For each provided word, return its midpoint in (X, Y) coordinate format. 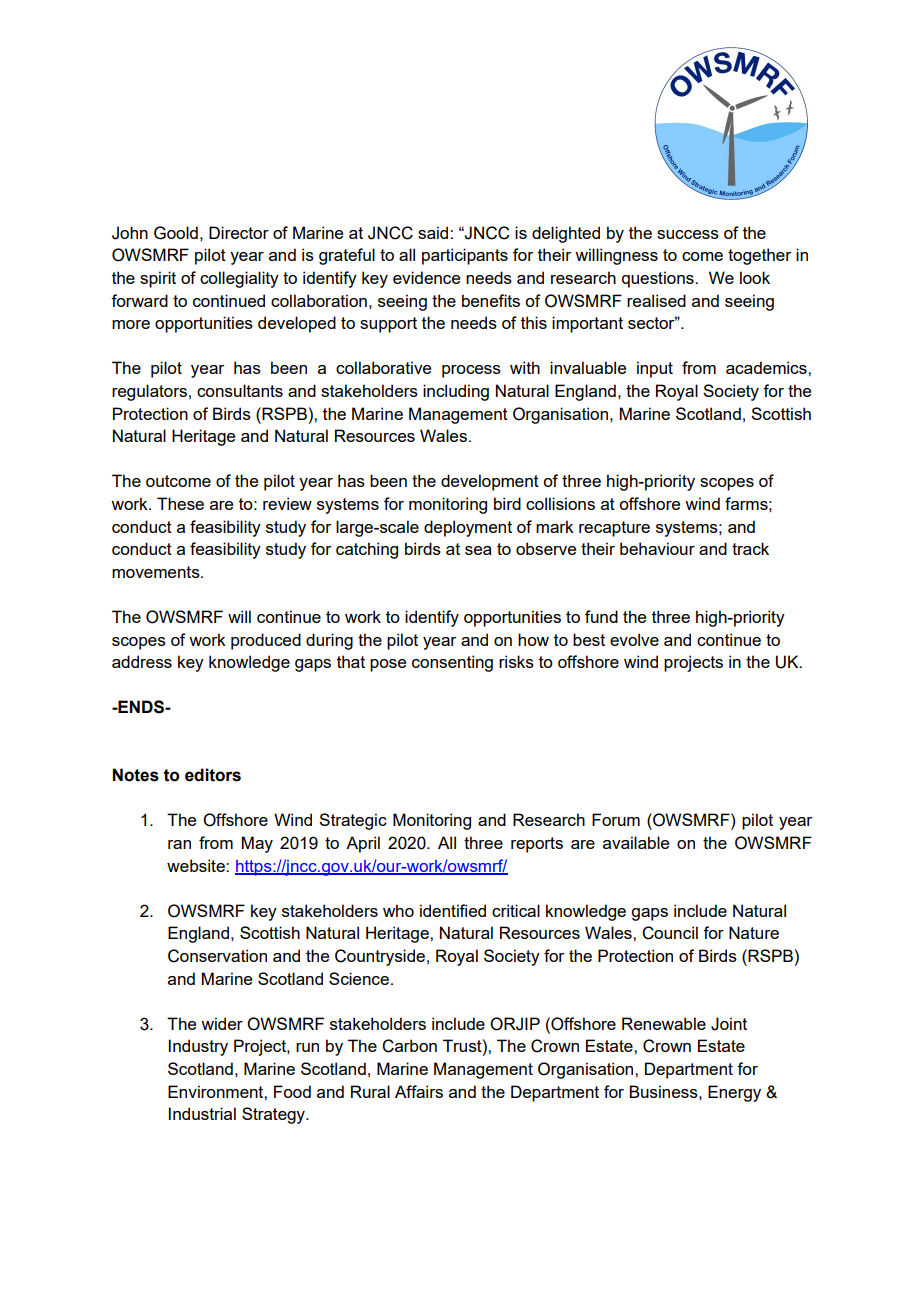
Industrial (202, 1113)
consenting (452, 663)
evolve (634, 639)
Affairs (419, 1091)
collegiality (239, 279)
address (142, 661)
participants (465, 256)
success (688, 234)
